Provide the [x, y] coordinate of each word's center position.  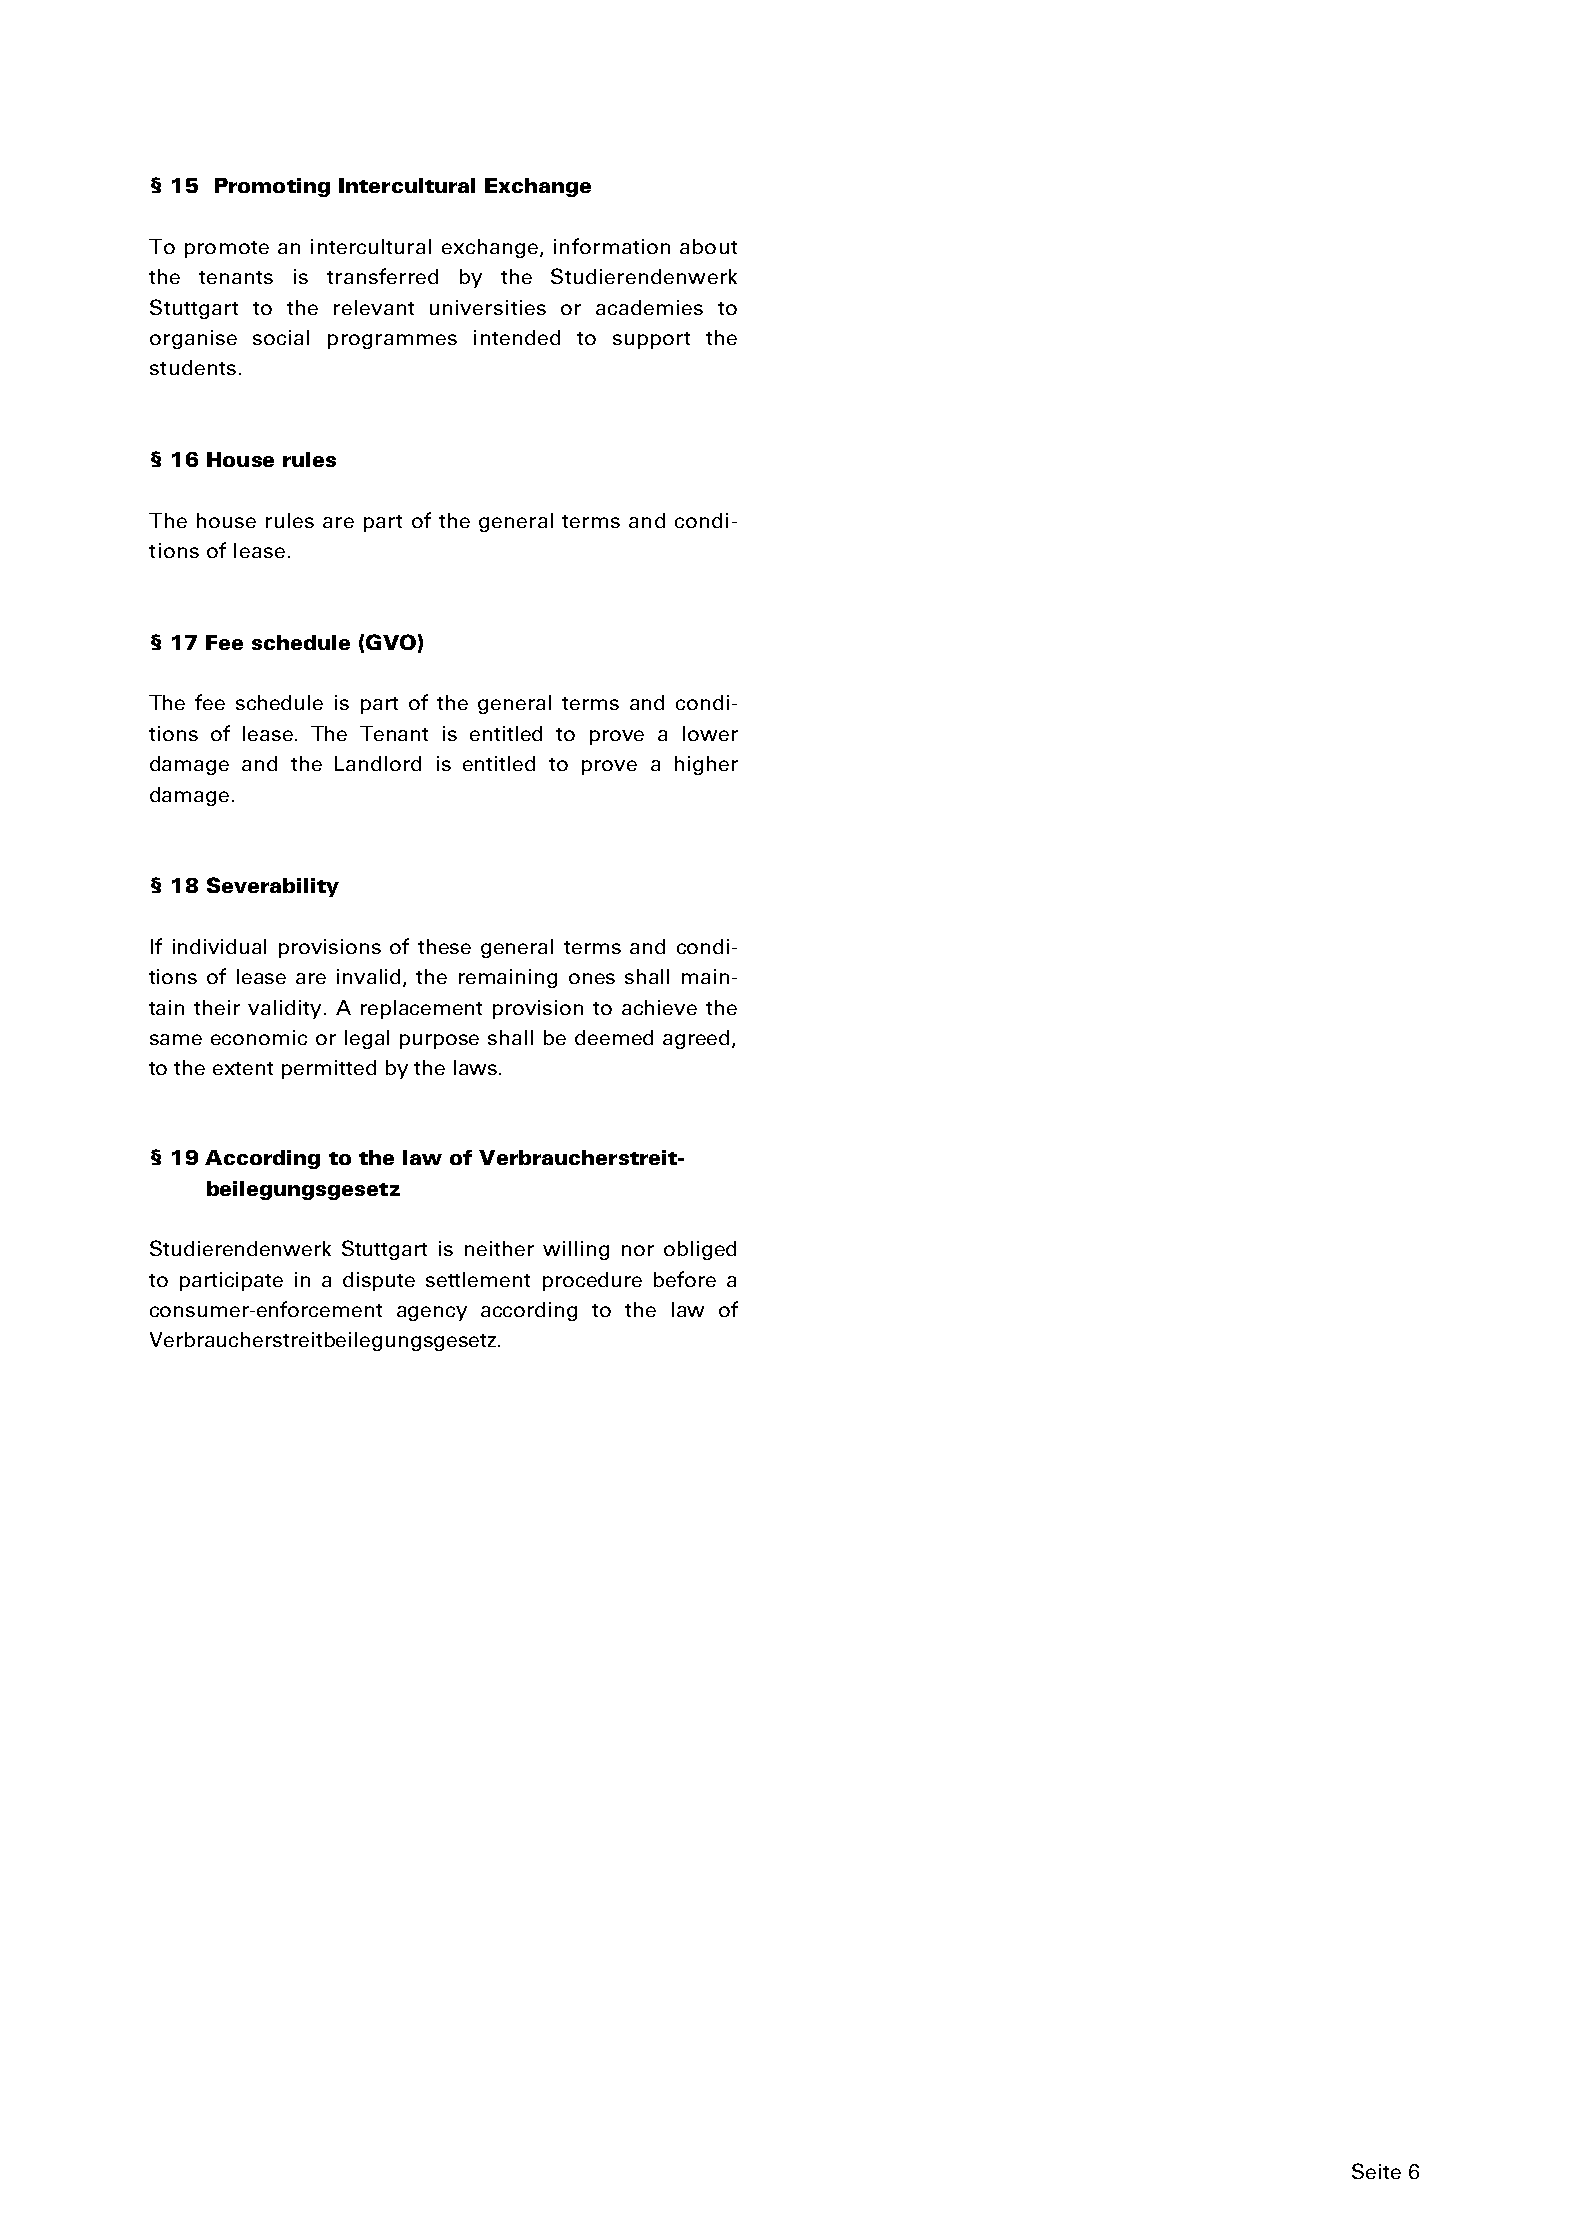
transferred [382, 276]
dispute [379, 1281]
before [685, 1279]
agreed [698, 1039]
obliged [700, 1250]
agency [432, 1313]
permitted [329, 1069]
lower [710, 733]
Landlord [378, 763]
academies [649, 307]
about [708, 246]
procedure [592, 1281]
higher [706, 765]
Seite [1376, 2171]
